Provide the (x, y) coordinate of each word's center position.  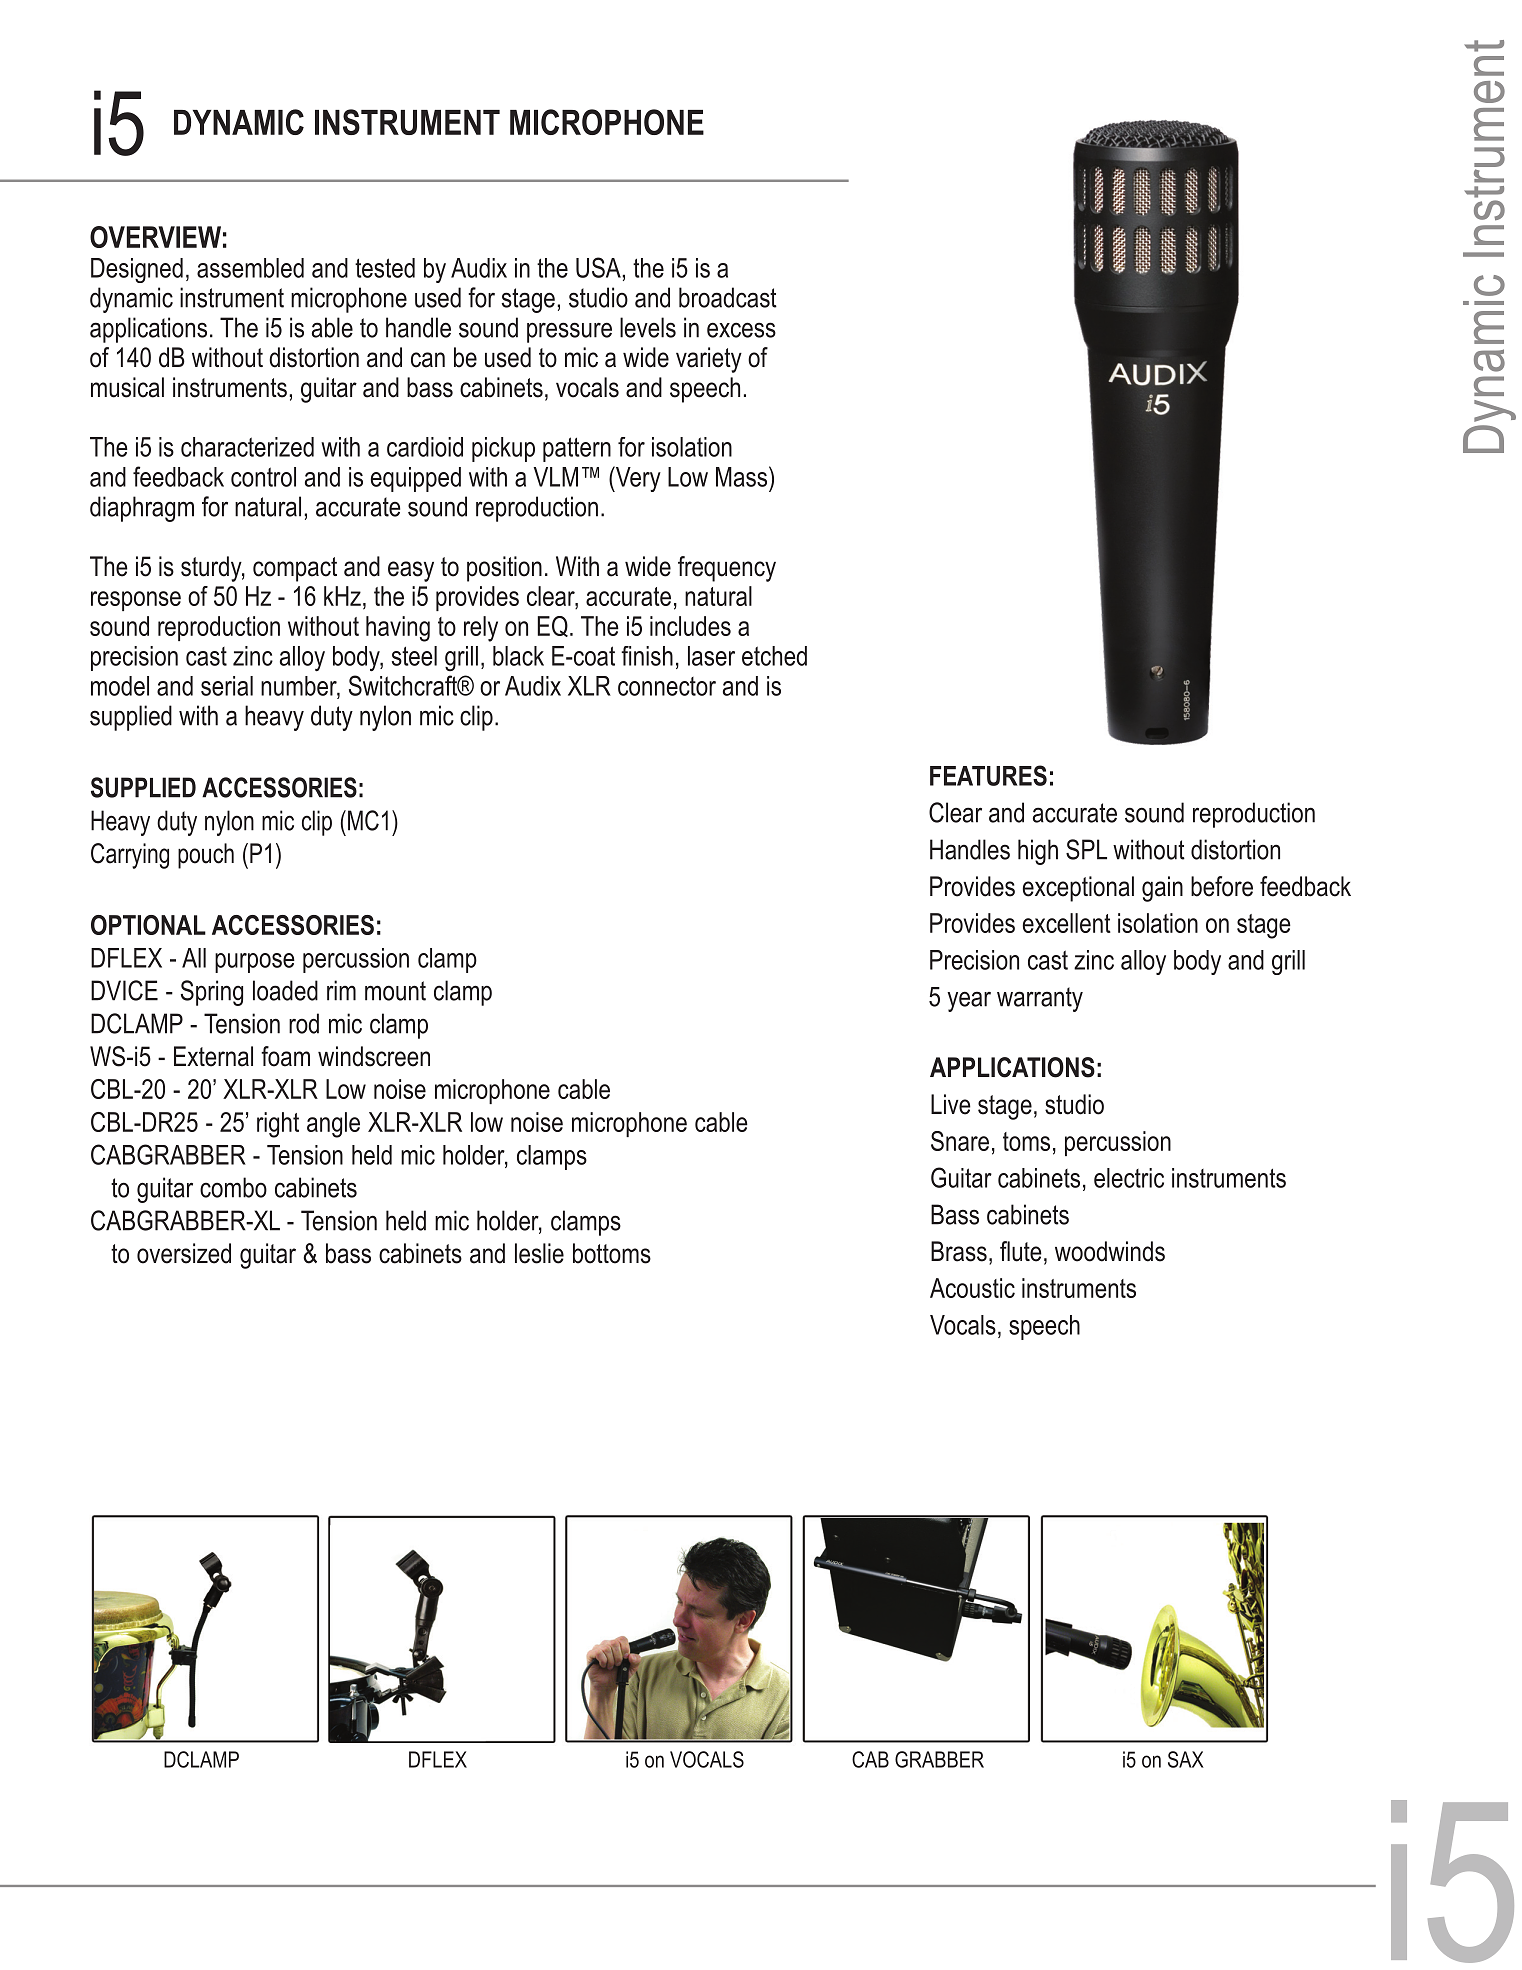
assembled (250, 268)
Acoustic (972, 1288)
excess (741, 330)
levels (648, 327)
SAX (1186, 1759)
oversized (184, 1253)
